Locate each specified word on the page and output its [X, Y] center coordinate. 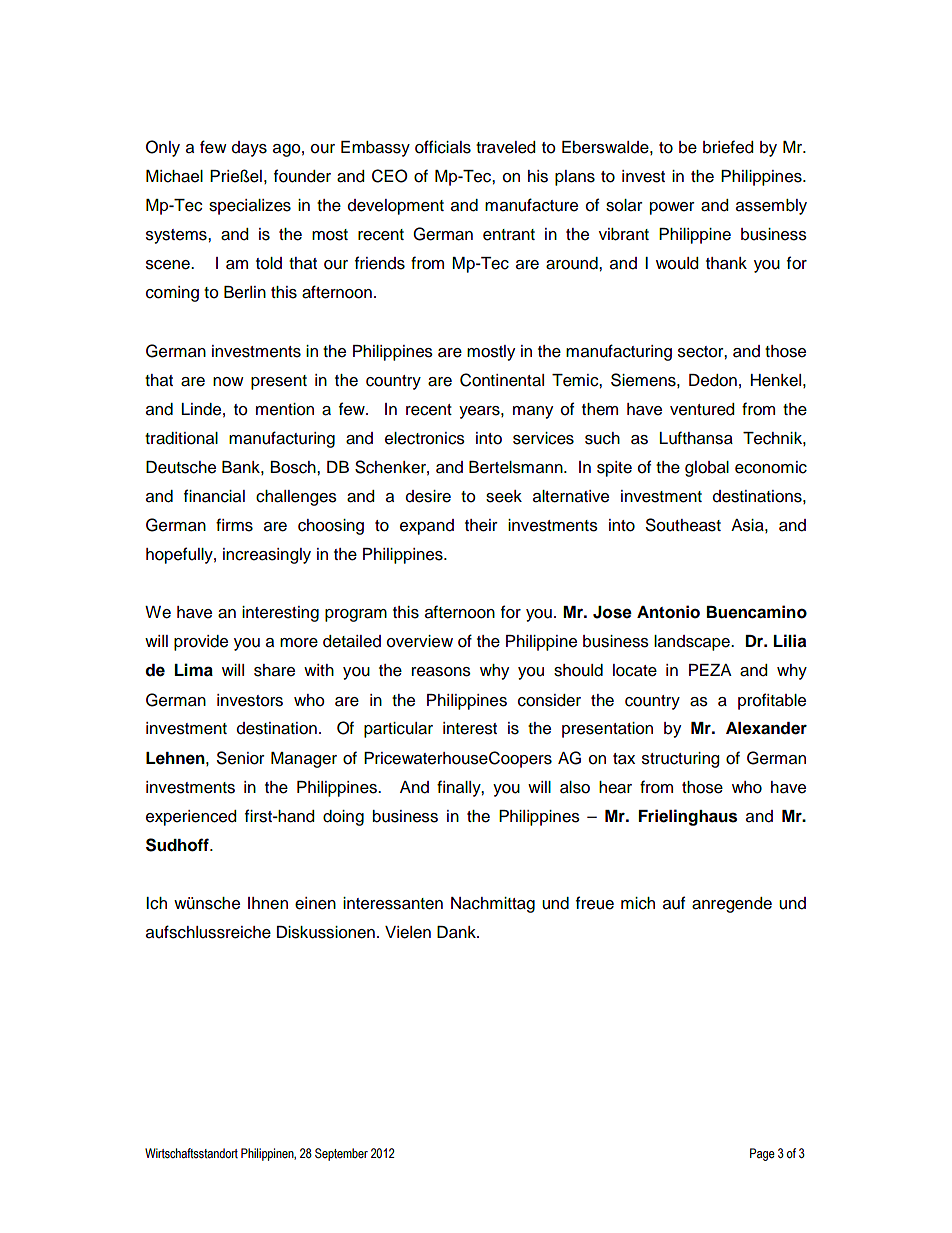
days [249, 149]
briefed [728, 147]
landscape [693, 643]
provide [201, 643]
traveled [505, 147]
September [341, 1154]
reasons [441, 672]
